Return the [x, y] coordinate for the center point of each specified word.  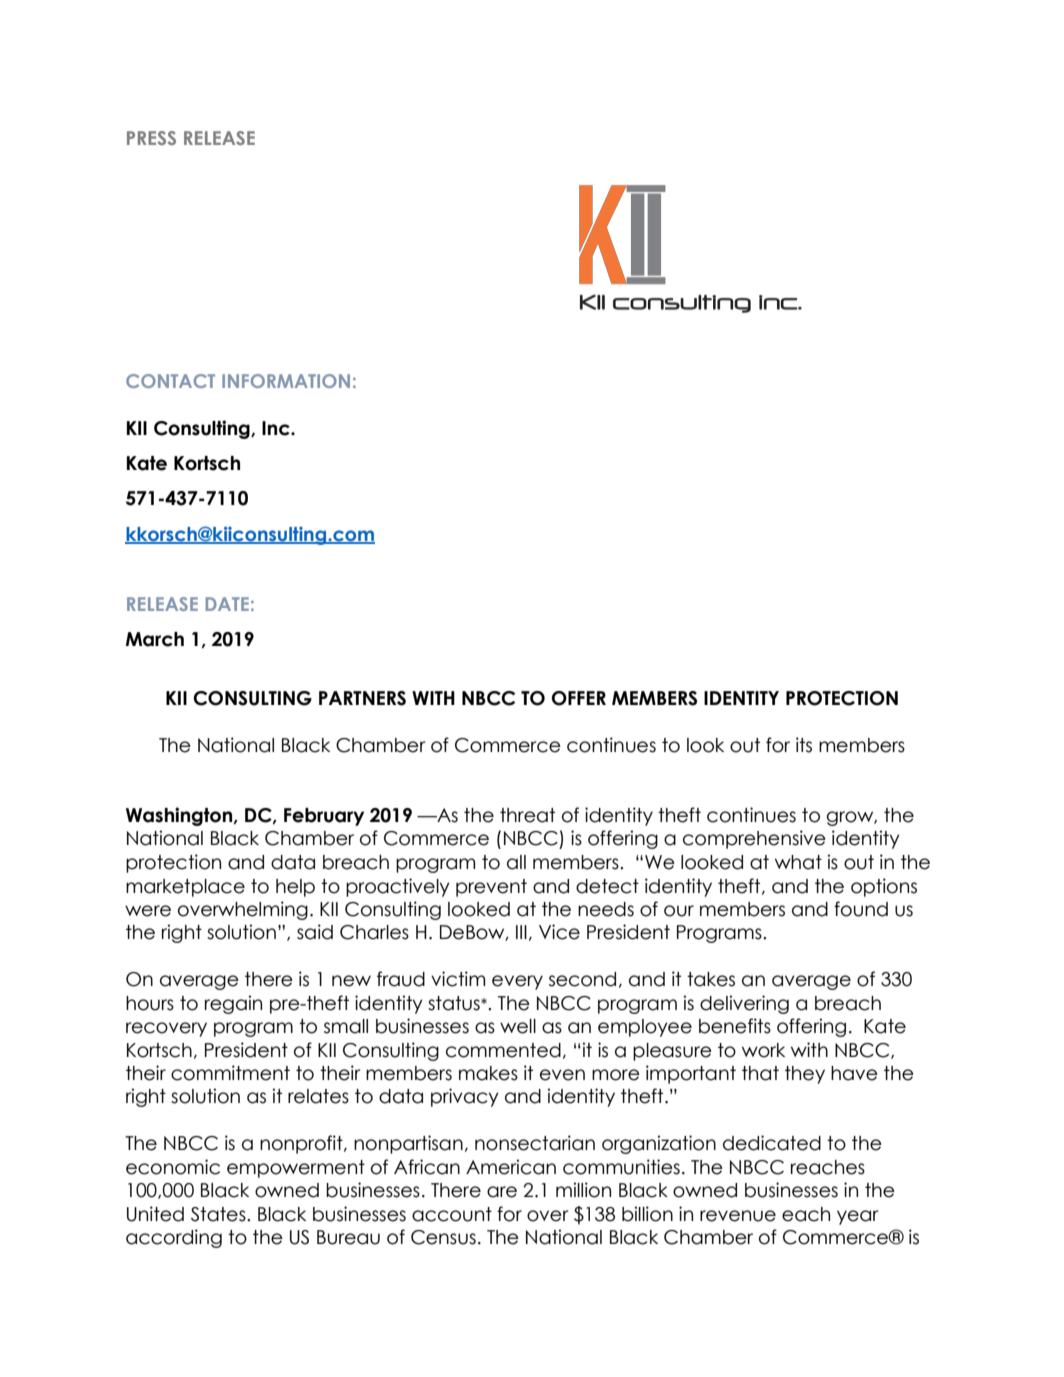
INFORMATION [286, 381]
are [502, 1192]
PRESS [151, 138]
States [219, 1214]
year [857, 1217]
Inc [277, 428]
